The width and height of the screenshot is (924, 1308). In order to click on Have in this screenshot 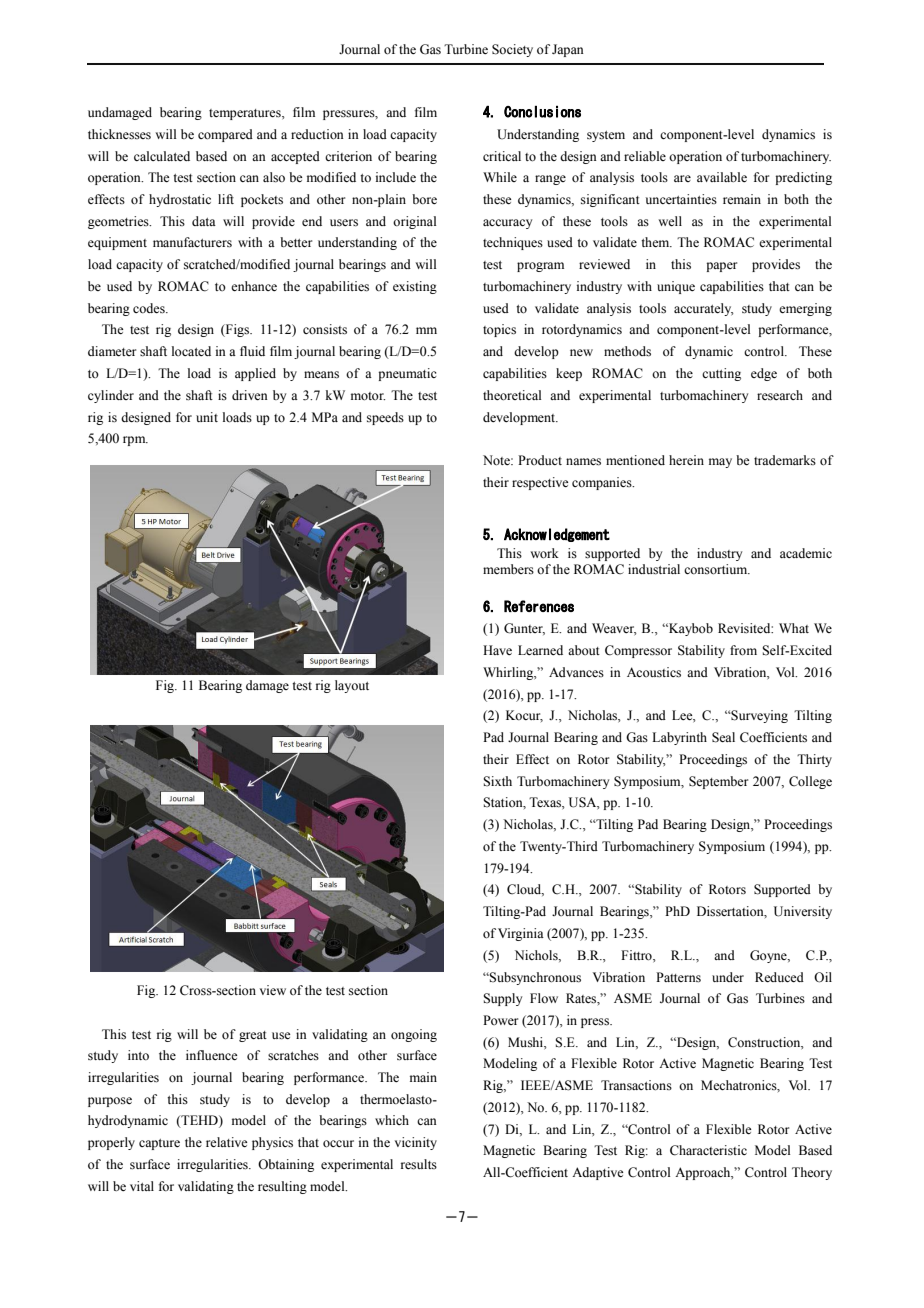, I will do `click(497, 650)`.
